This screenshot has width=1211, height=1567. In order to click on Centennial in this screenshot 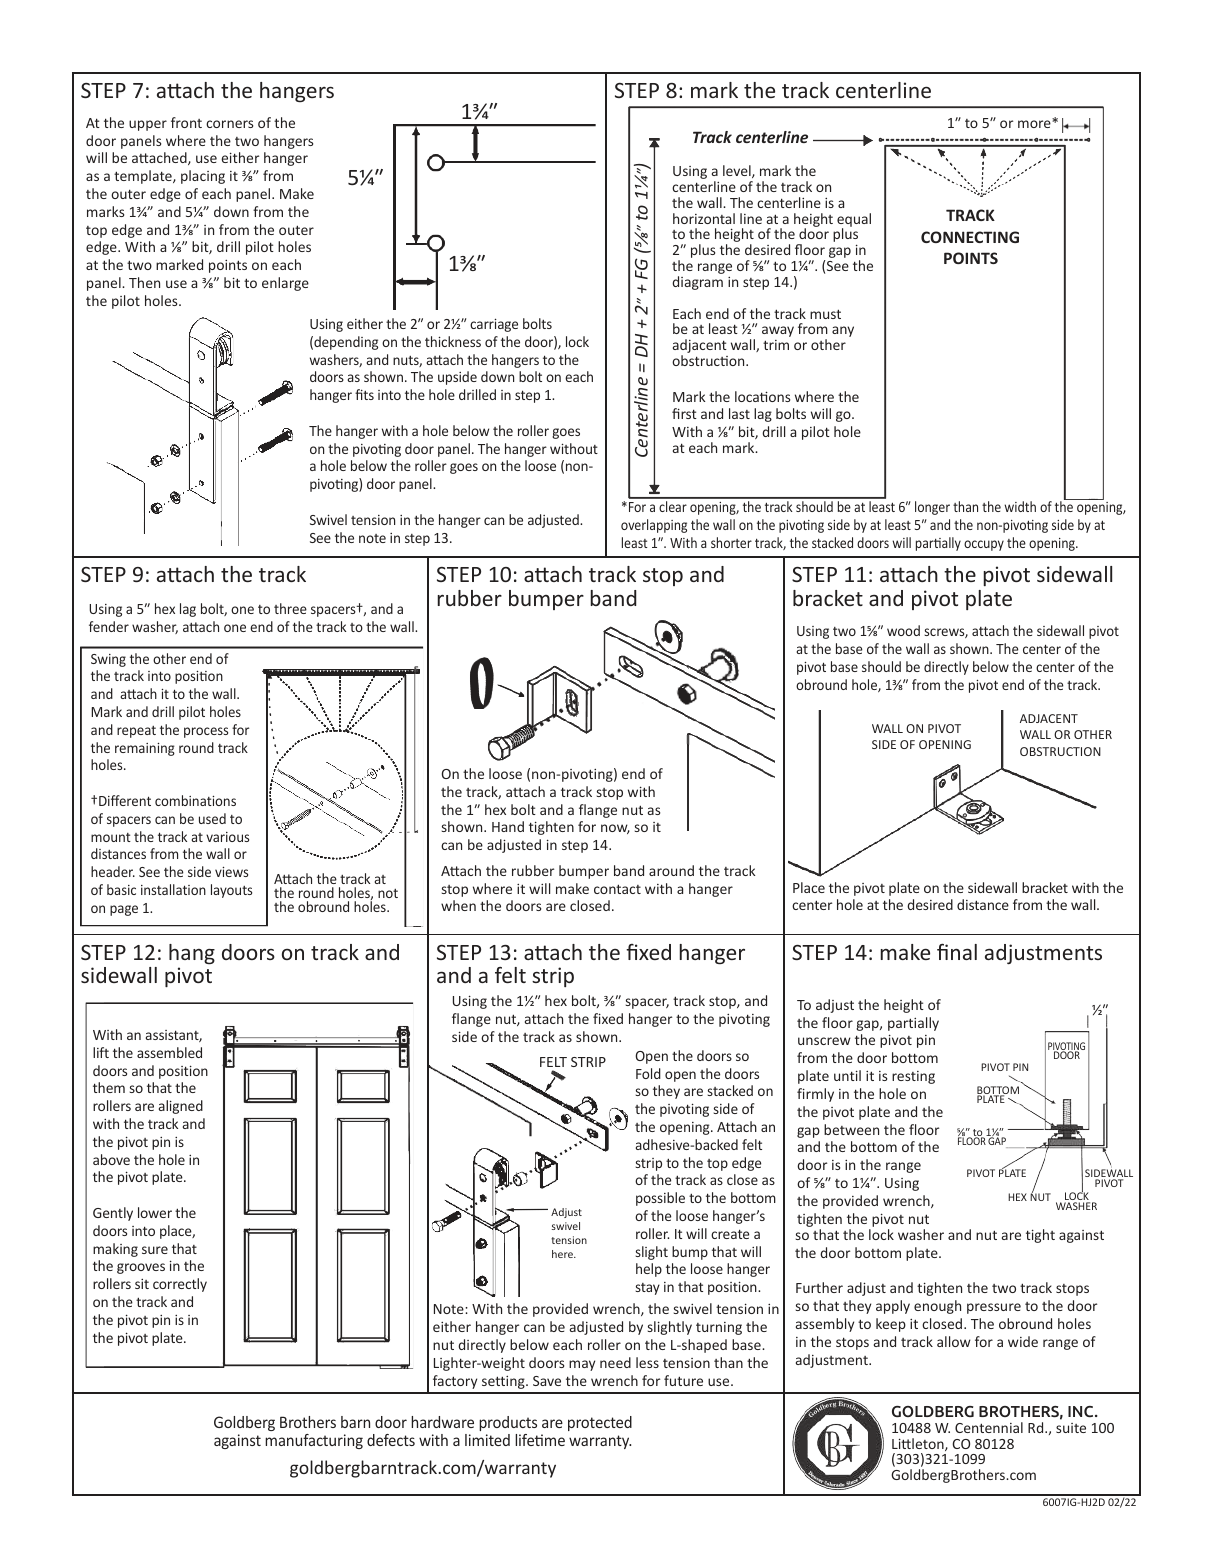, I will do `click(989, 1427)`.
